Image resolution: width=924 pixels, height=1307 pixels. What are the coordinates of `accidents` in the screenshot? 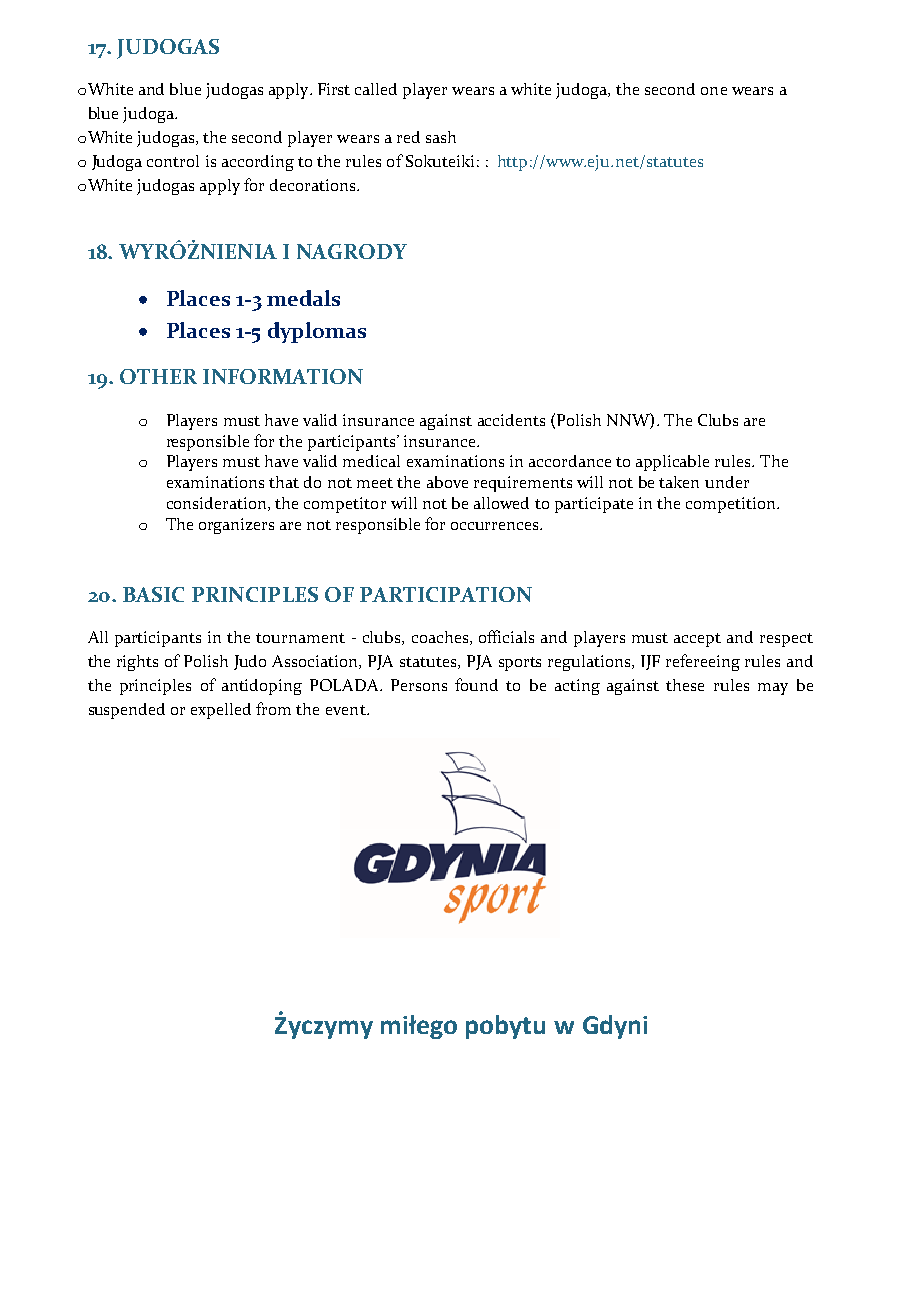 It's located at (511, 420).
